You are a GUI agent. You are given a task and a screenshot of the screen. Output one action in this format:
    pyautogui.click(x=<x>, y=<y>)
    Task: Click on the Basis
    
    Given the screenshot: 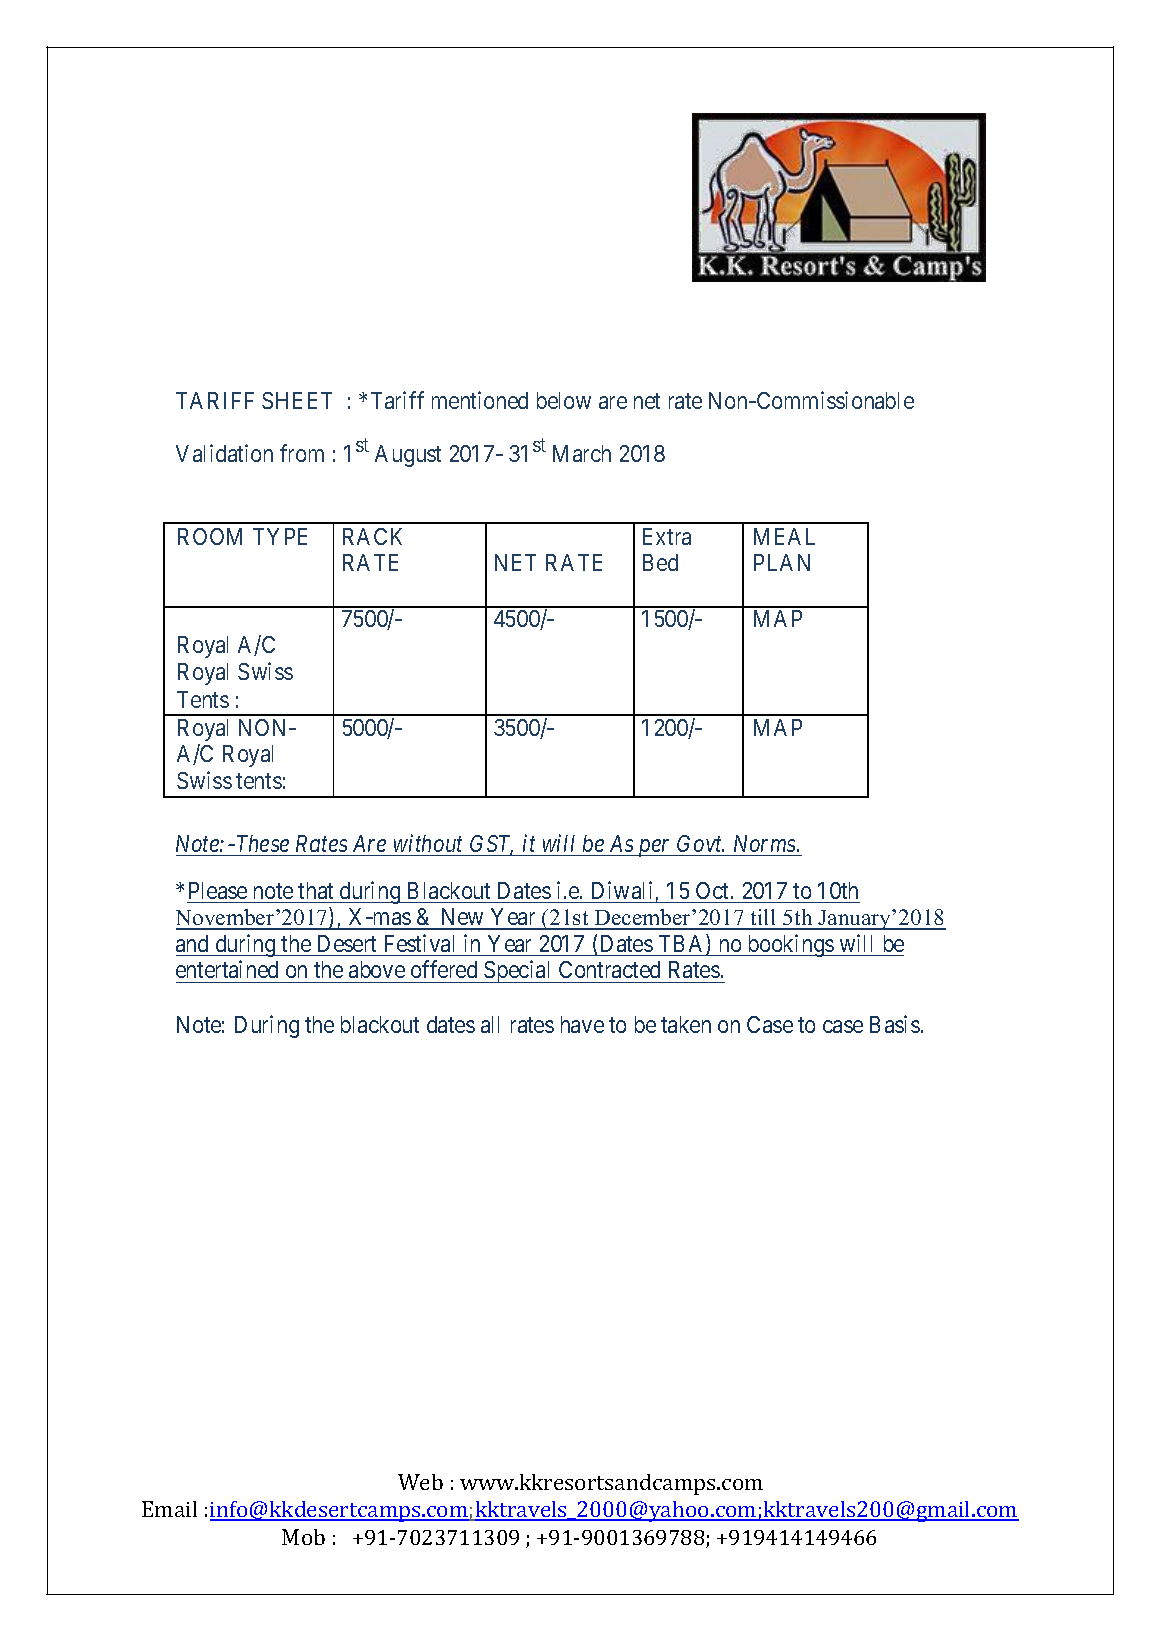 What is the action you would take?
    pyautogui.click(x=895, y=1024)
